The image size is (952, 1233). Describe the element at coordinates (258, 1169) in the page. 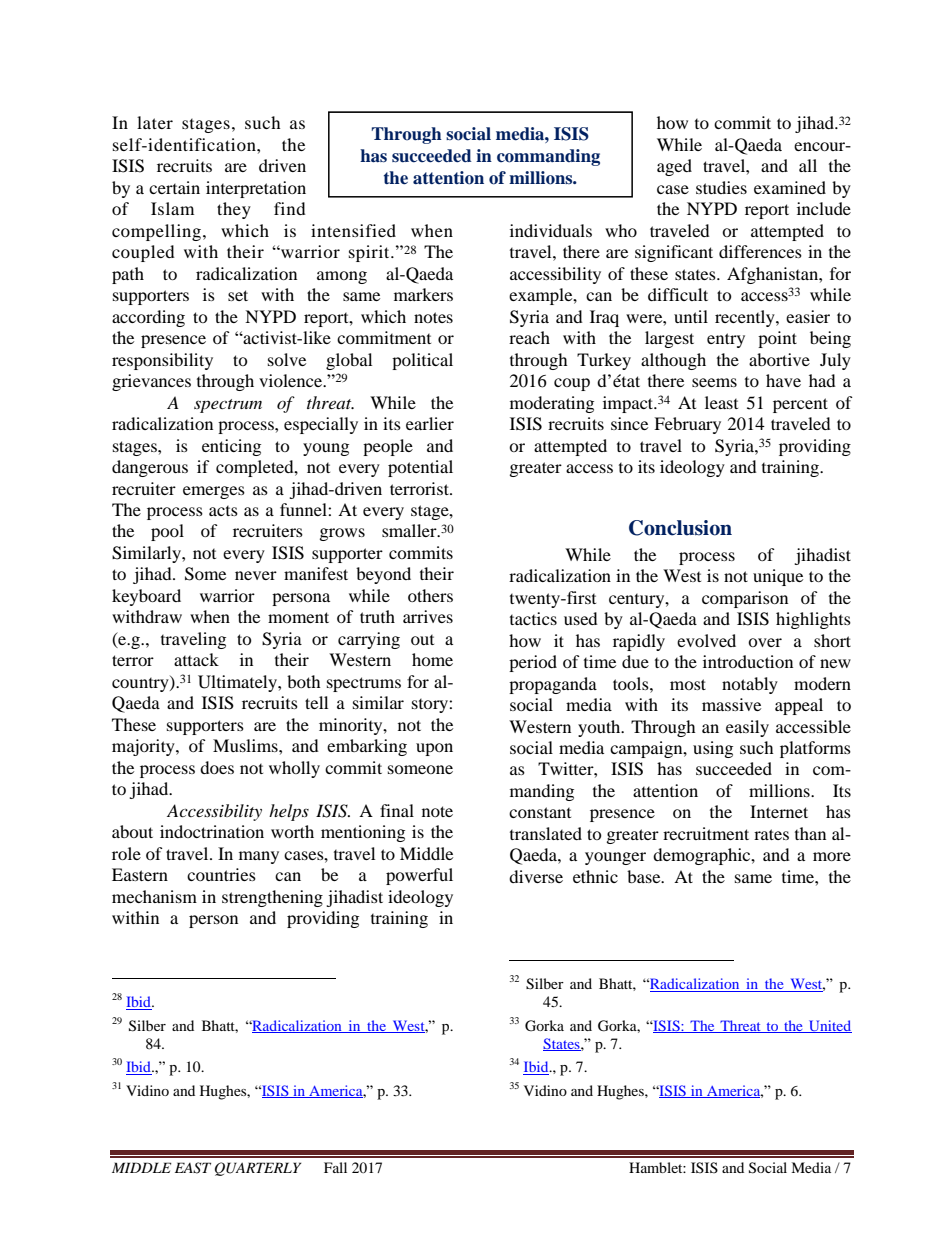

I see `QUARTERLY` at that location.
